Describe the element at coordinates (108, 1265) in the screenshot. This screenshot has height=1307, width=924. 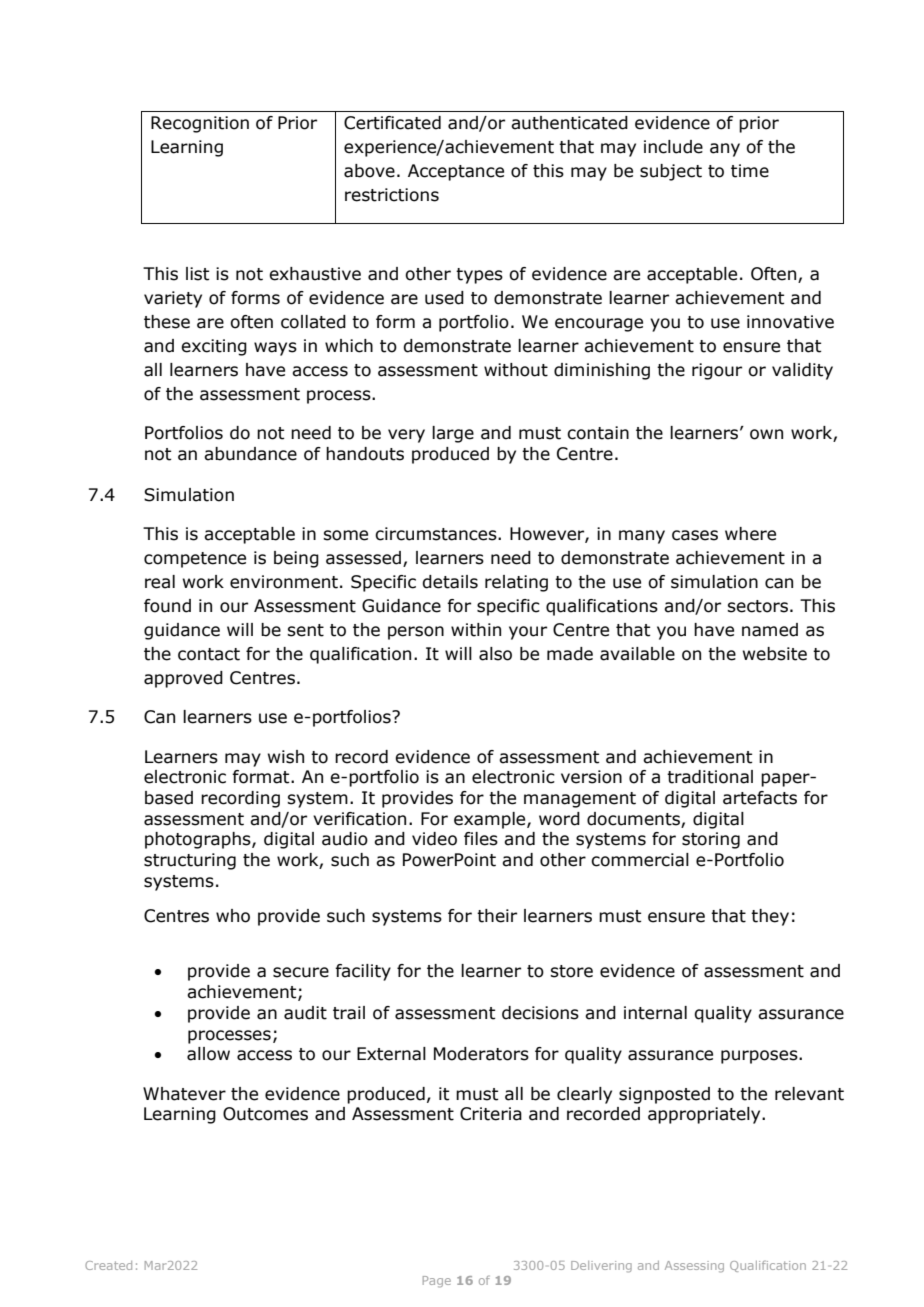
I see `Created` at that location.
